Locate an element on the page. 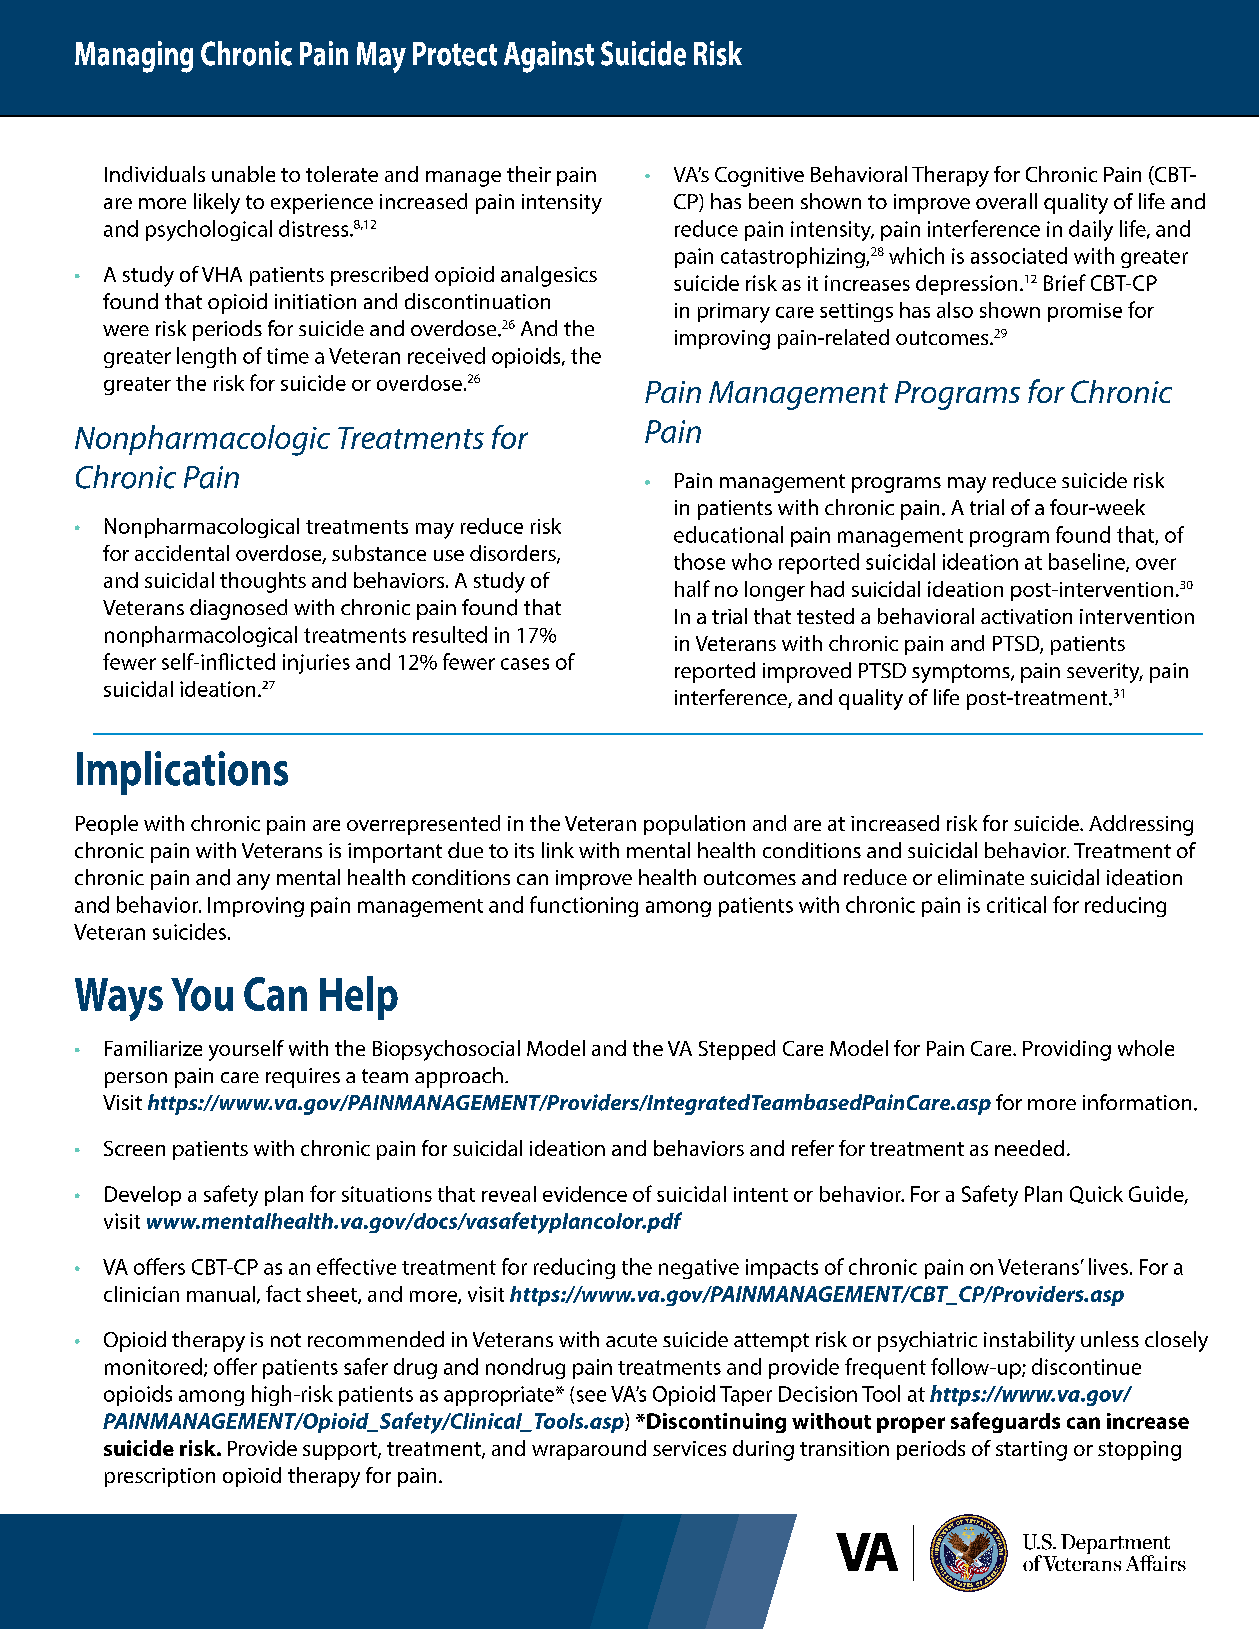 Image resolution: width=1259 pixels, height=1629 pixels. Implications is located at coordinates (182, 773).
